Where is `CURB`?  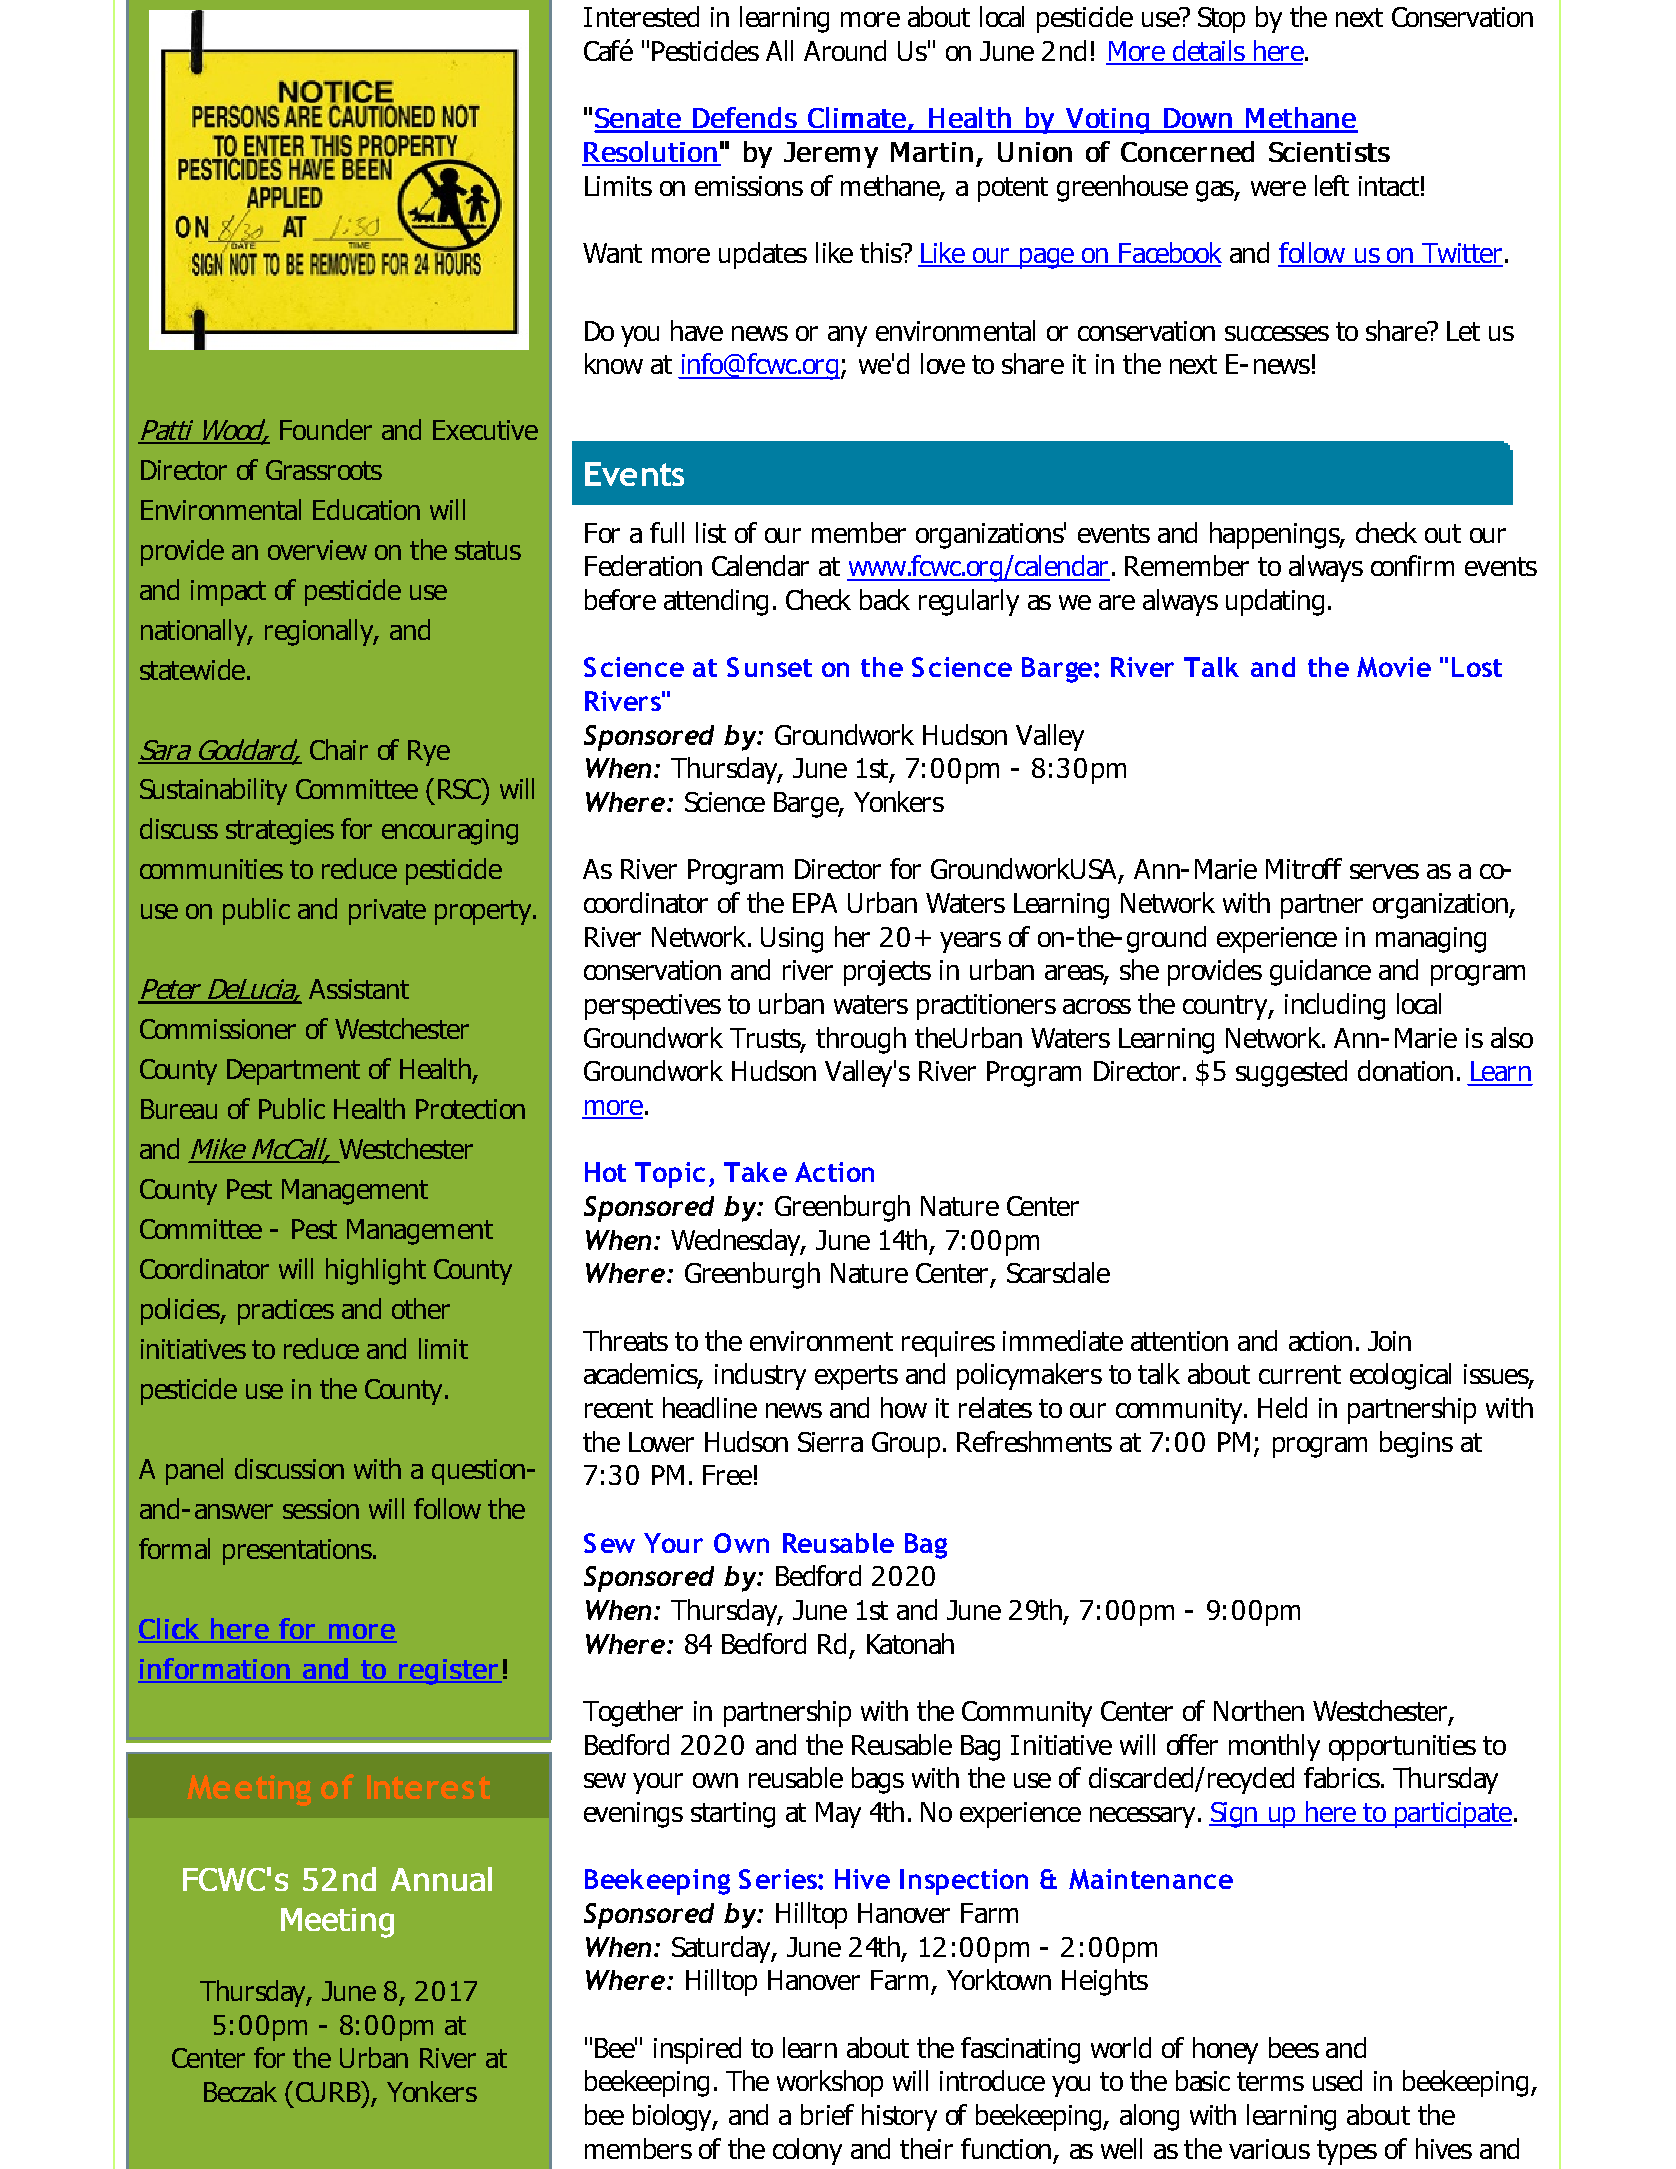
CURB is located at coordinates (329, 2091).
